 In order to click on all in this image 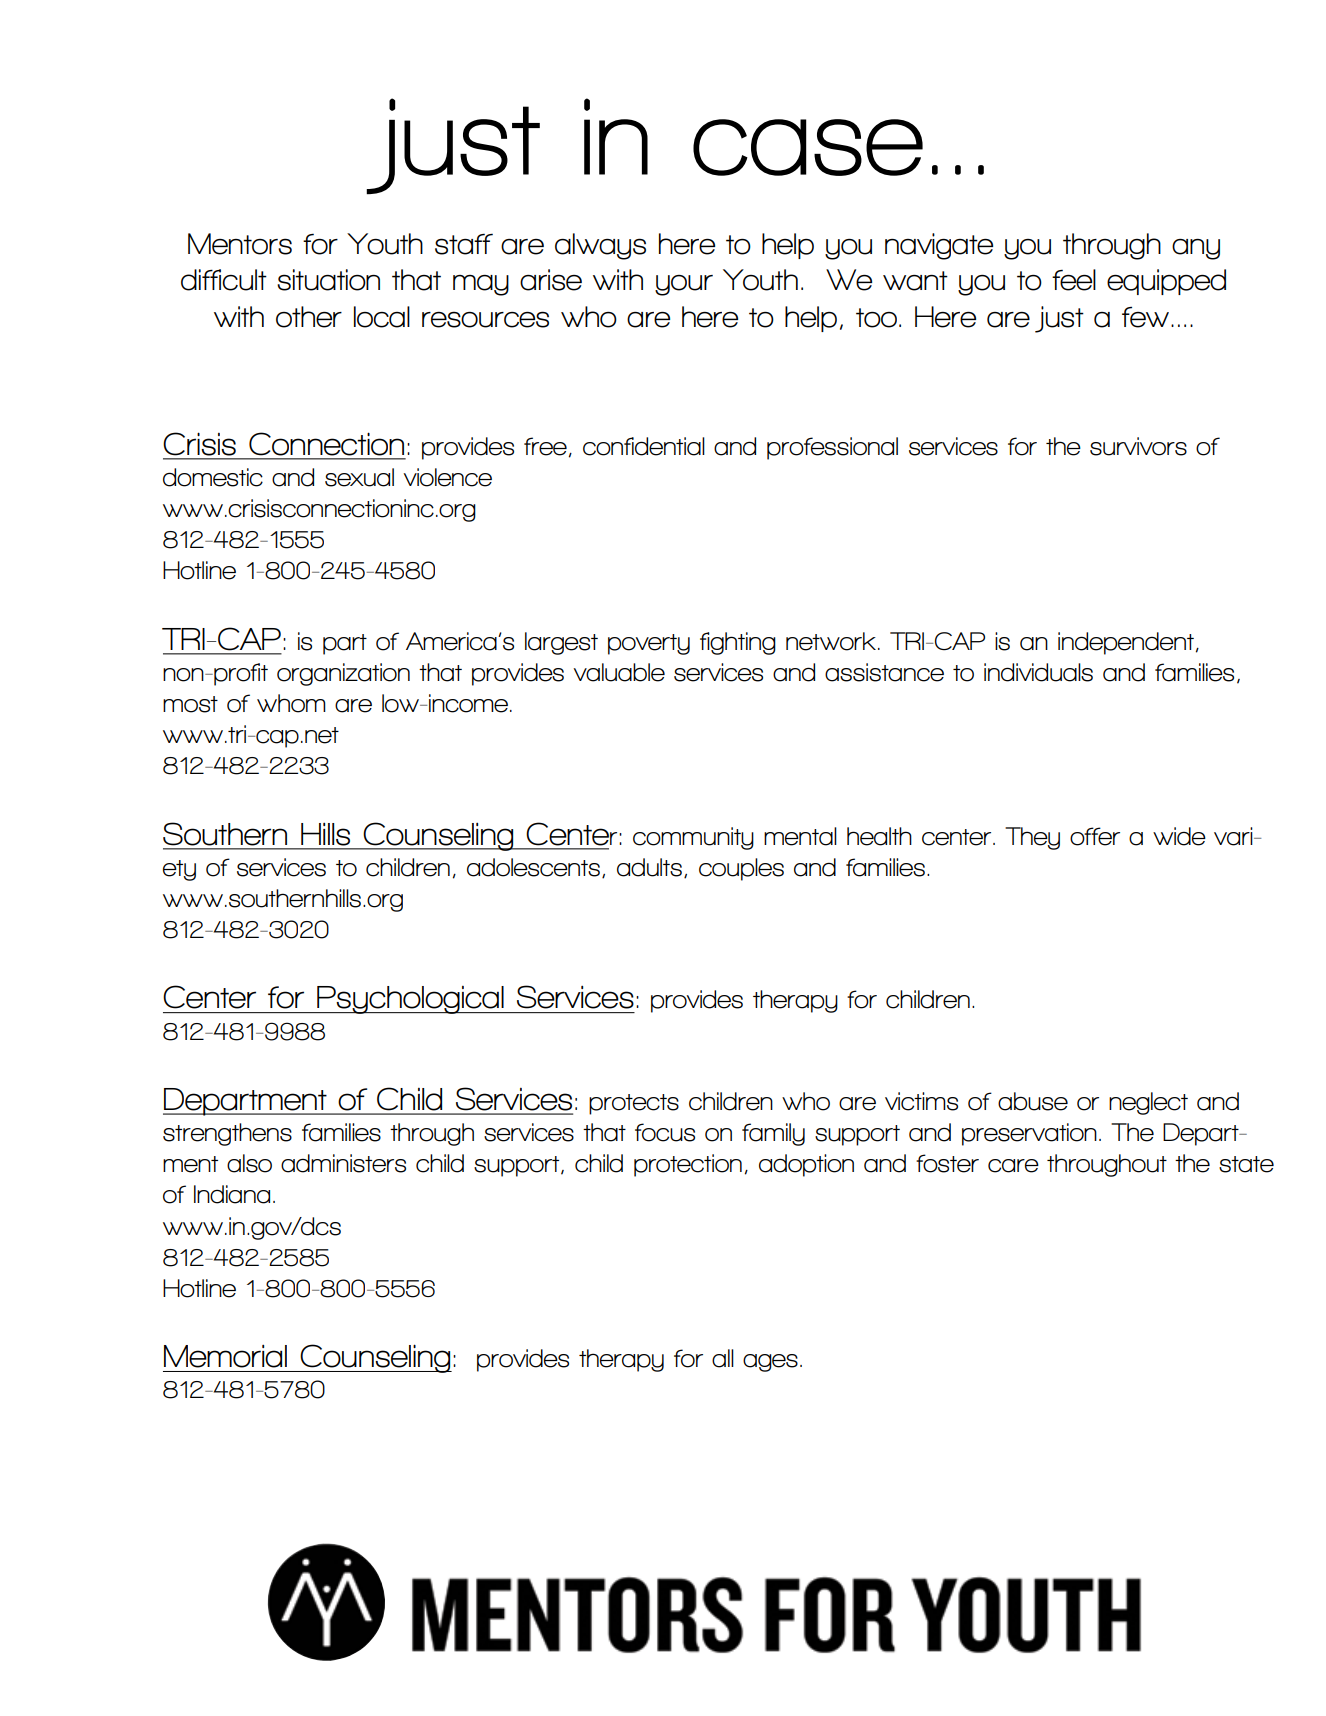, I will do `click(723, 1358)`.
